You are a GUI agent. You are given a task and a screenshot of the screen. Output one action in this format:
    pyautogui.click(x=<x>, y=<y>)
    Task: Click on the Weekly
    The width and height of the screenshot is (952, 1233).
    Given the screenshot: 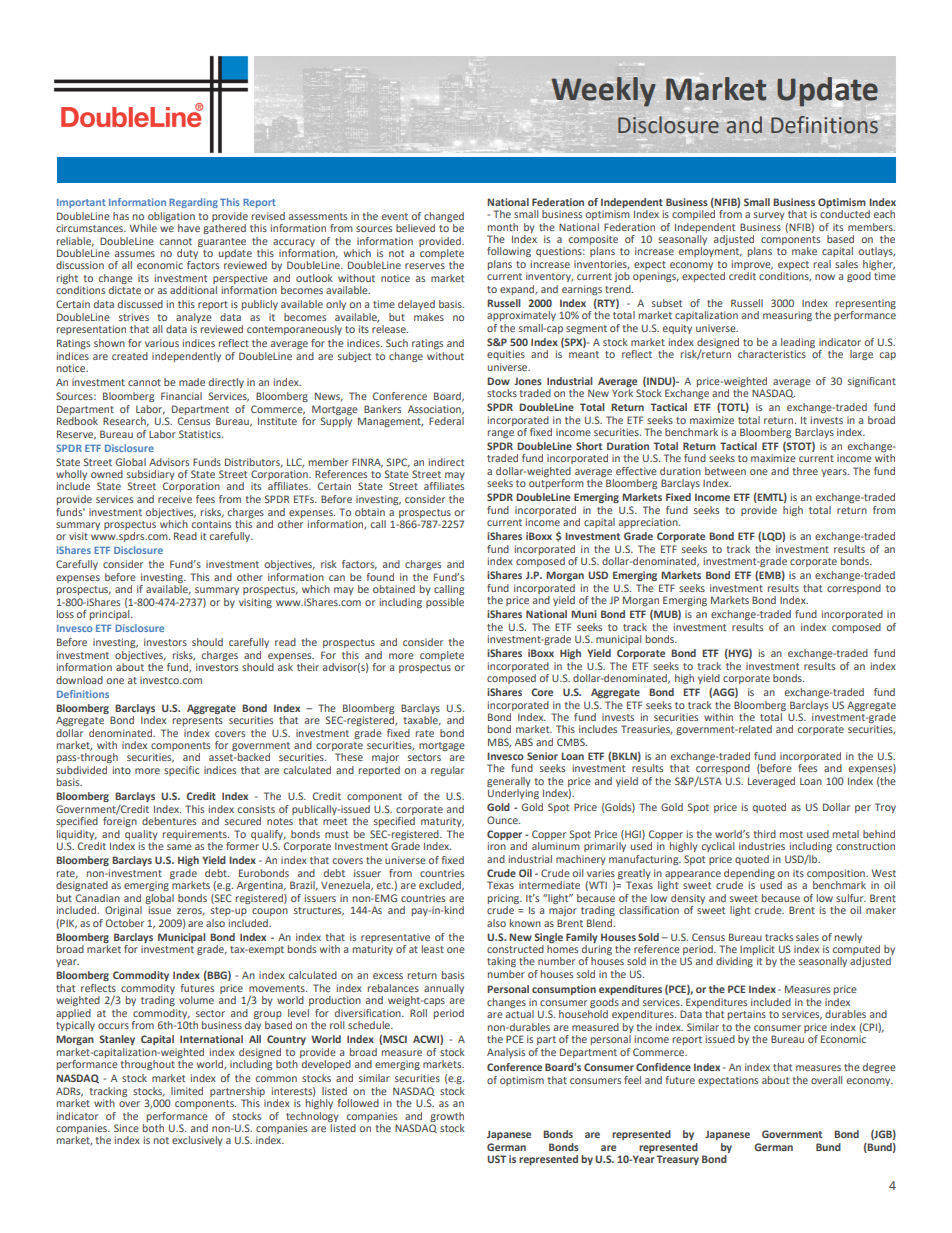 What is the action you would take?
    pyautogui.click(x=604, y=92)
